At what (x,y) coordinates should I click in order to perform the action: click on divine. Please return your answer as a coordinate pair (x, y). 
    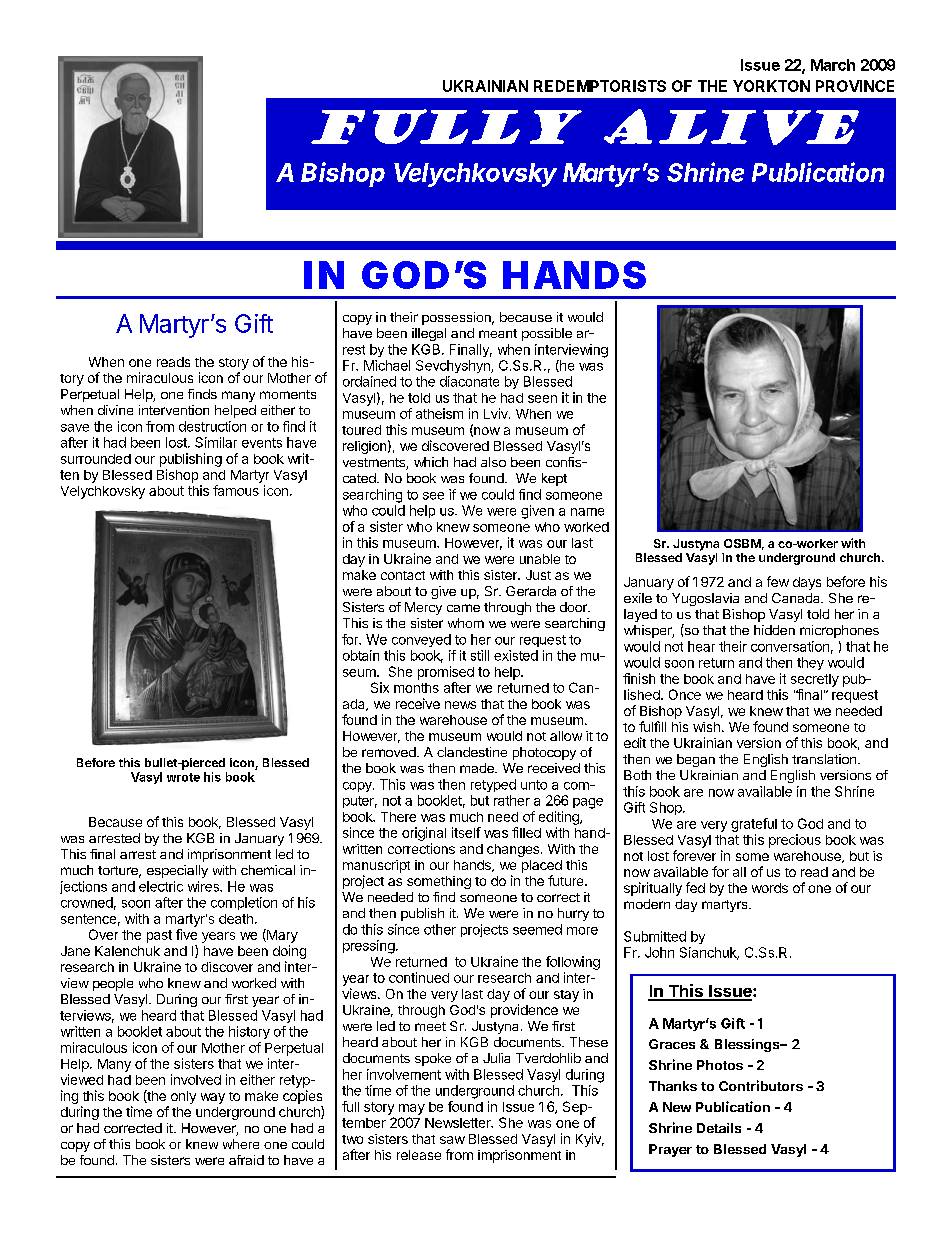
    Looking at the image, I should click on (115, 410).
